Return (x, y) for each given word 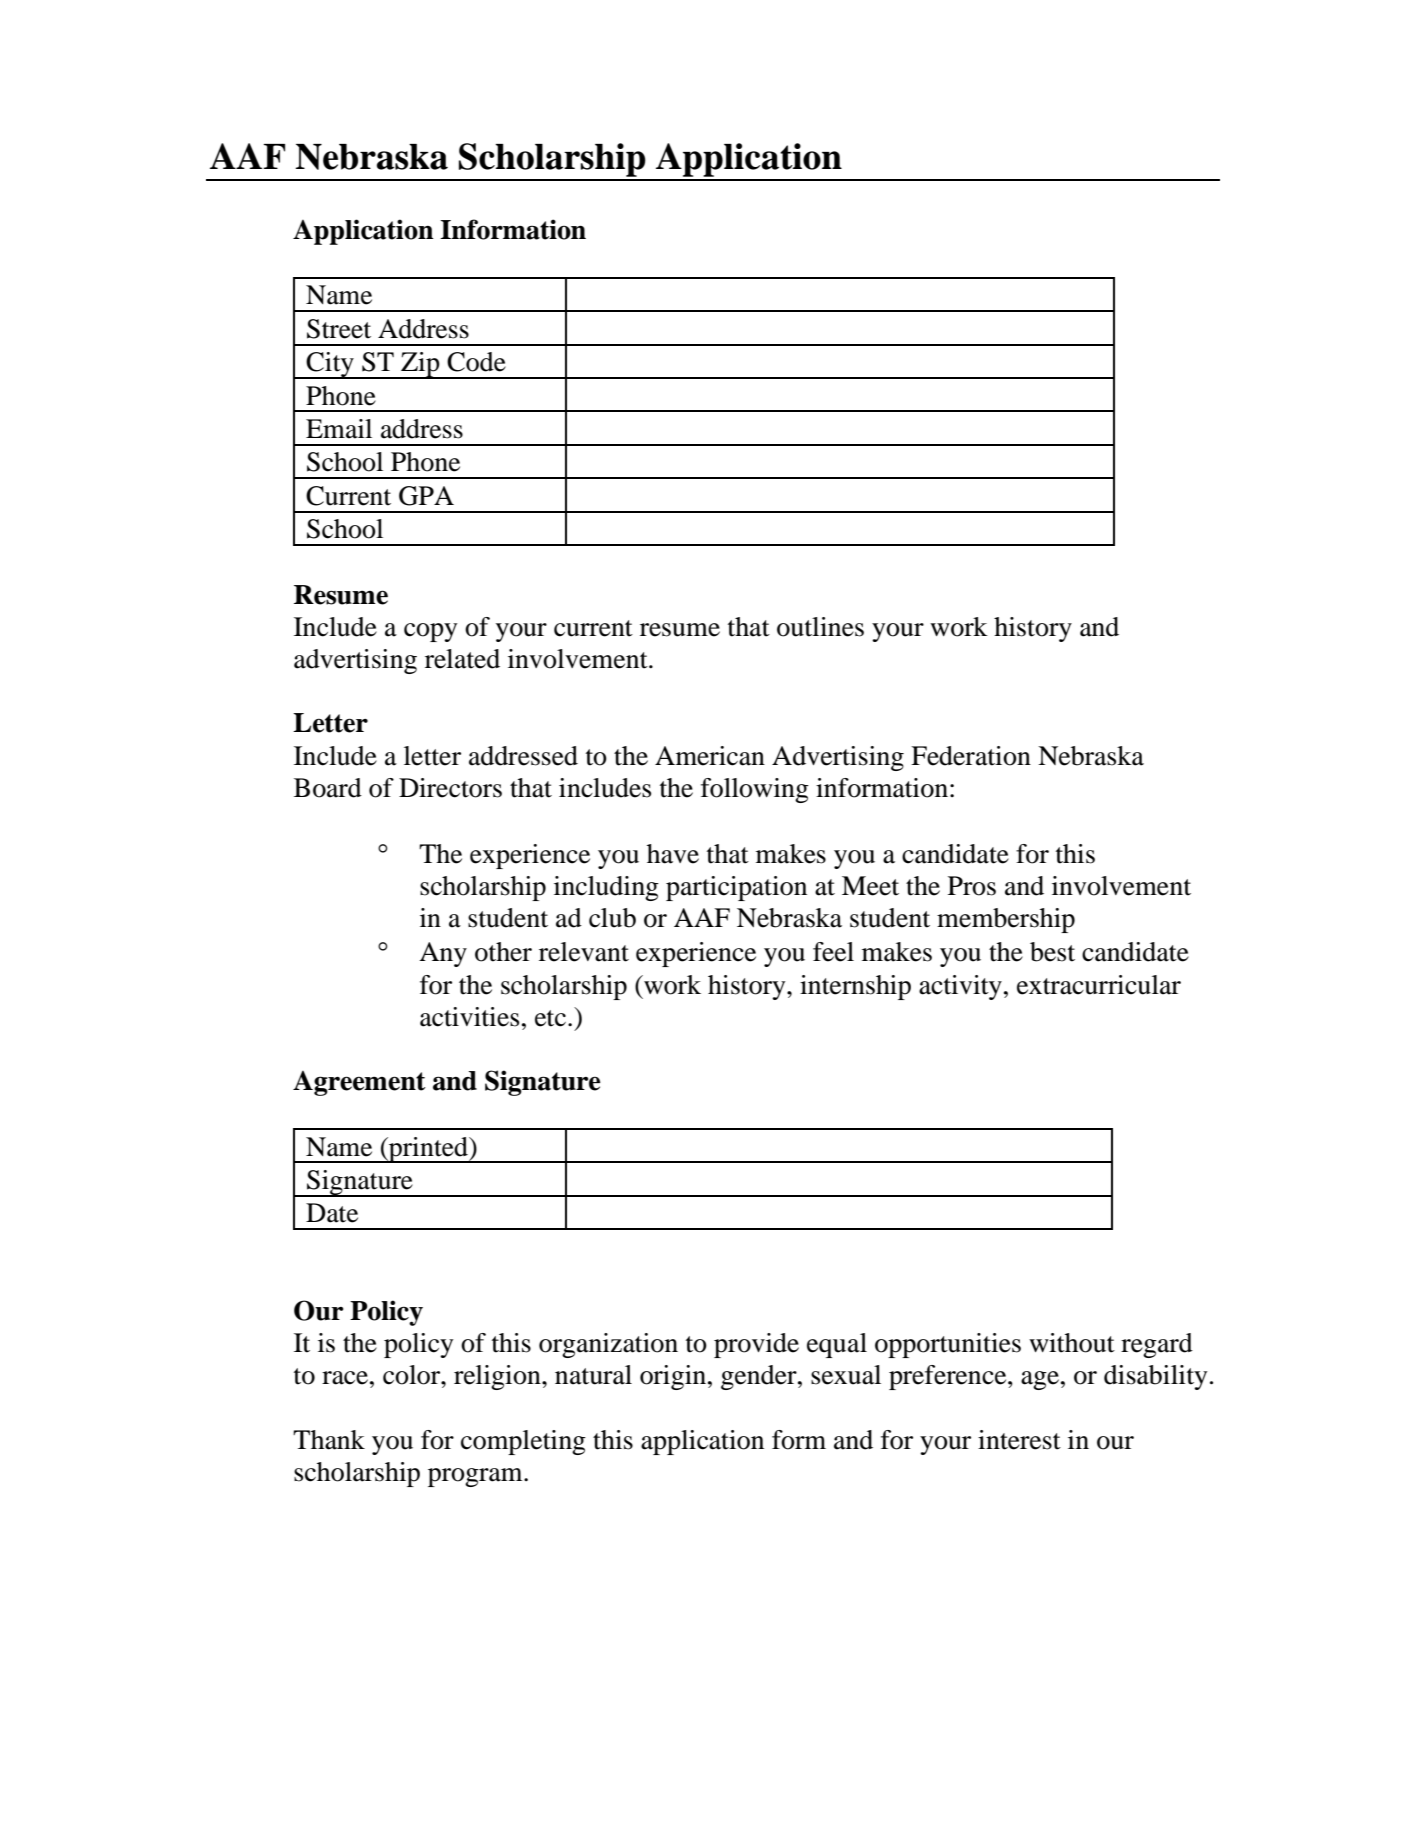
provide (756, 1345)
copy (430, 632)
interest (1019, 1440)
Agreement (359, 1083)
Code (476, 362)
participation (736, 888)
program (476, 1477)
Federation (971, 756)
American (710, 756)
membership (1006, 920)
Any (443, 954)
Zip (420, 365)
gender (760, 1377)
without (1072, 1343)
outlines (820, 627)
